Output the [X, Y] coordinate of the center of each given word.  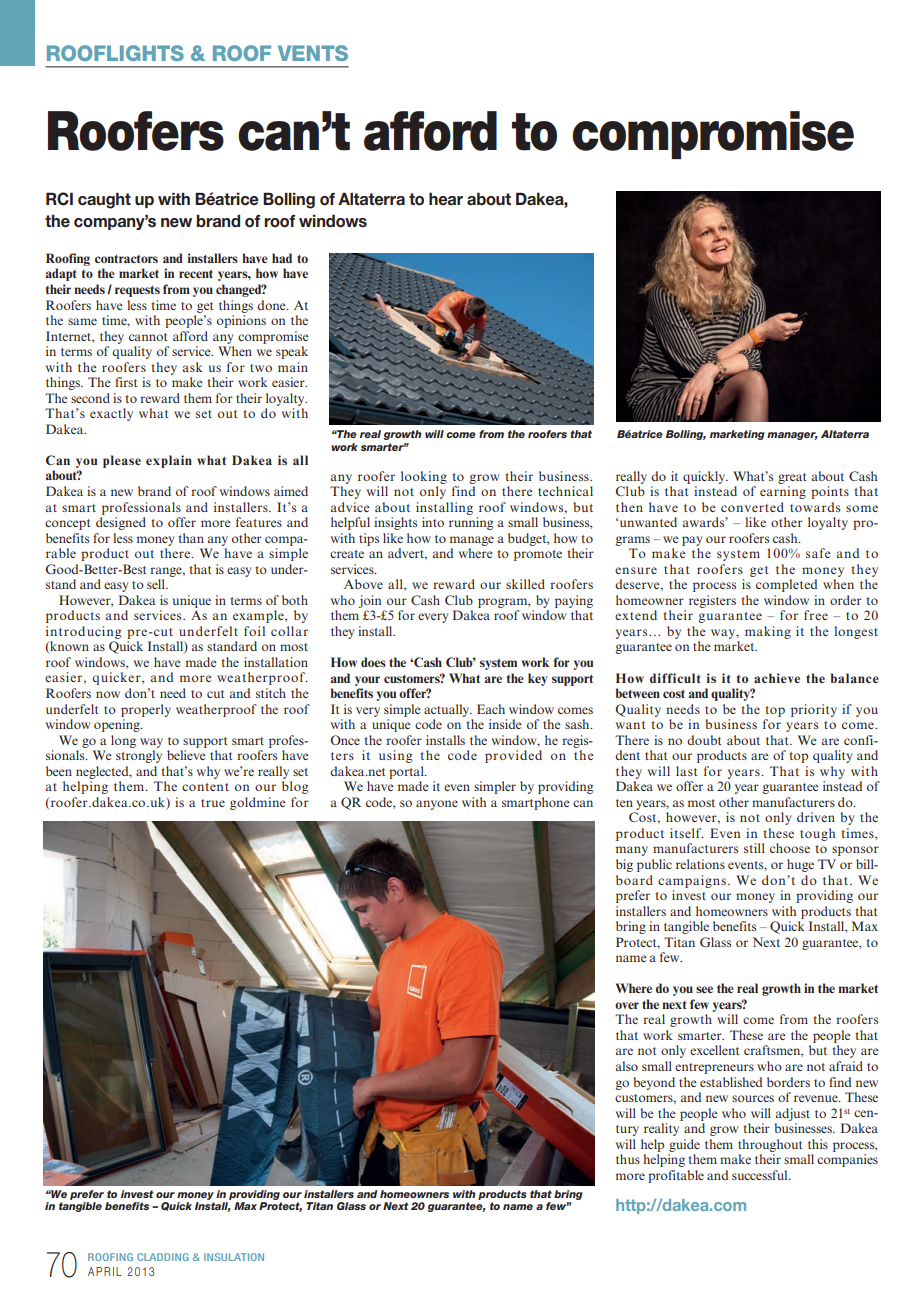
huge [800, 865]
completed [786, 585]
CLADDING [163, 1257]
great [792, 478]
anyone [437, 805]
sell [157, 584]
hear [446, 198]
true [213, 803]
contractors [126, 259]
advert [407, 554]
